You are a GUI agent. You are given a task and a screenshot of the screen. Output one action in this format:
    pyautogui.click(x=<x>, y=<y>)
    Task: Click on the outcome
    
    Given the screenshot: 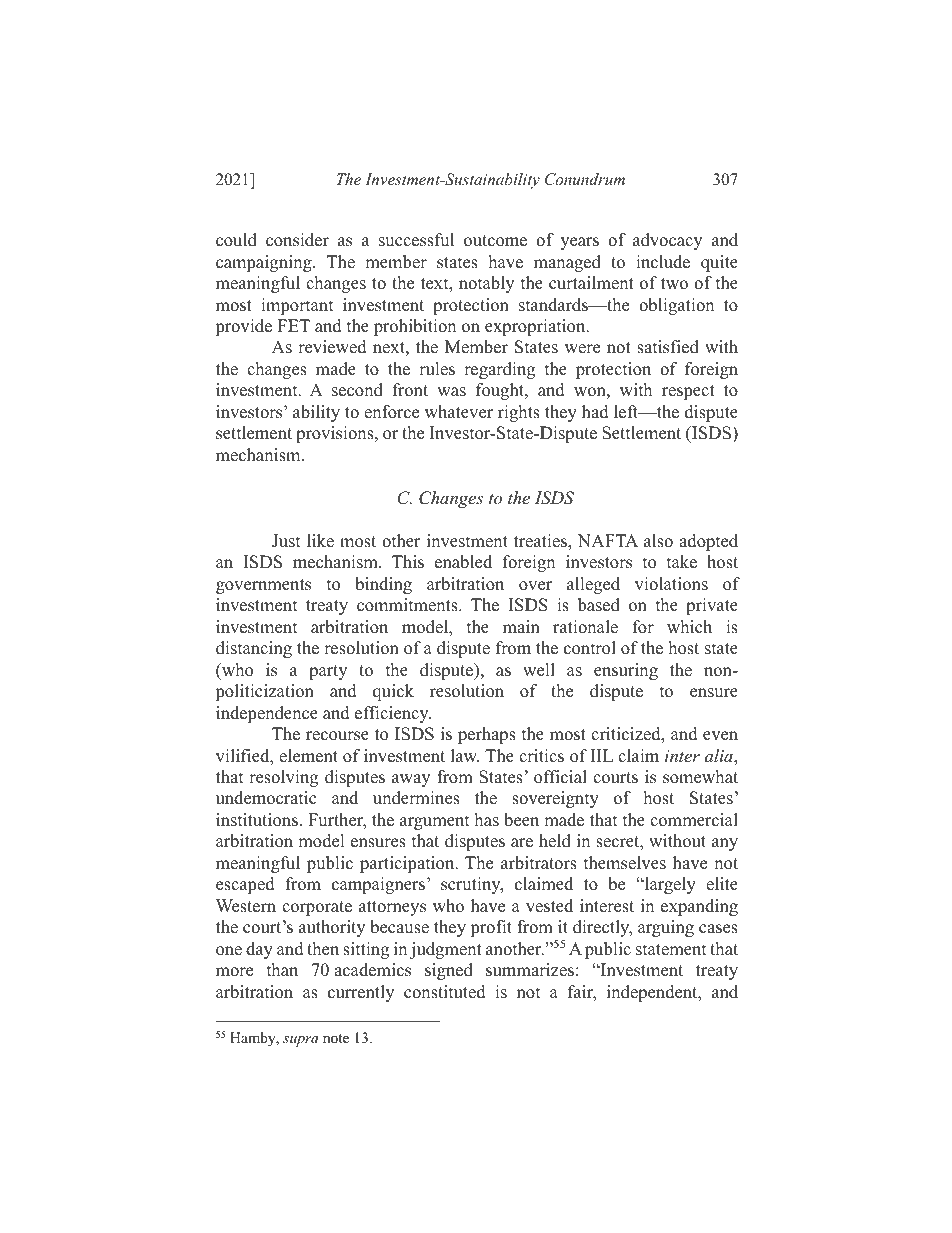 What is the action you would take?
    pyautogui.click(x=495, y=241)
